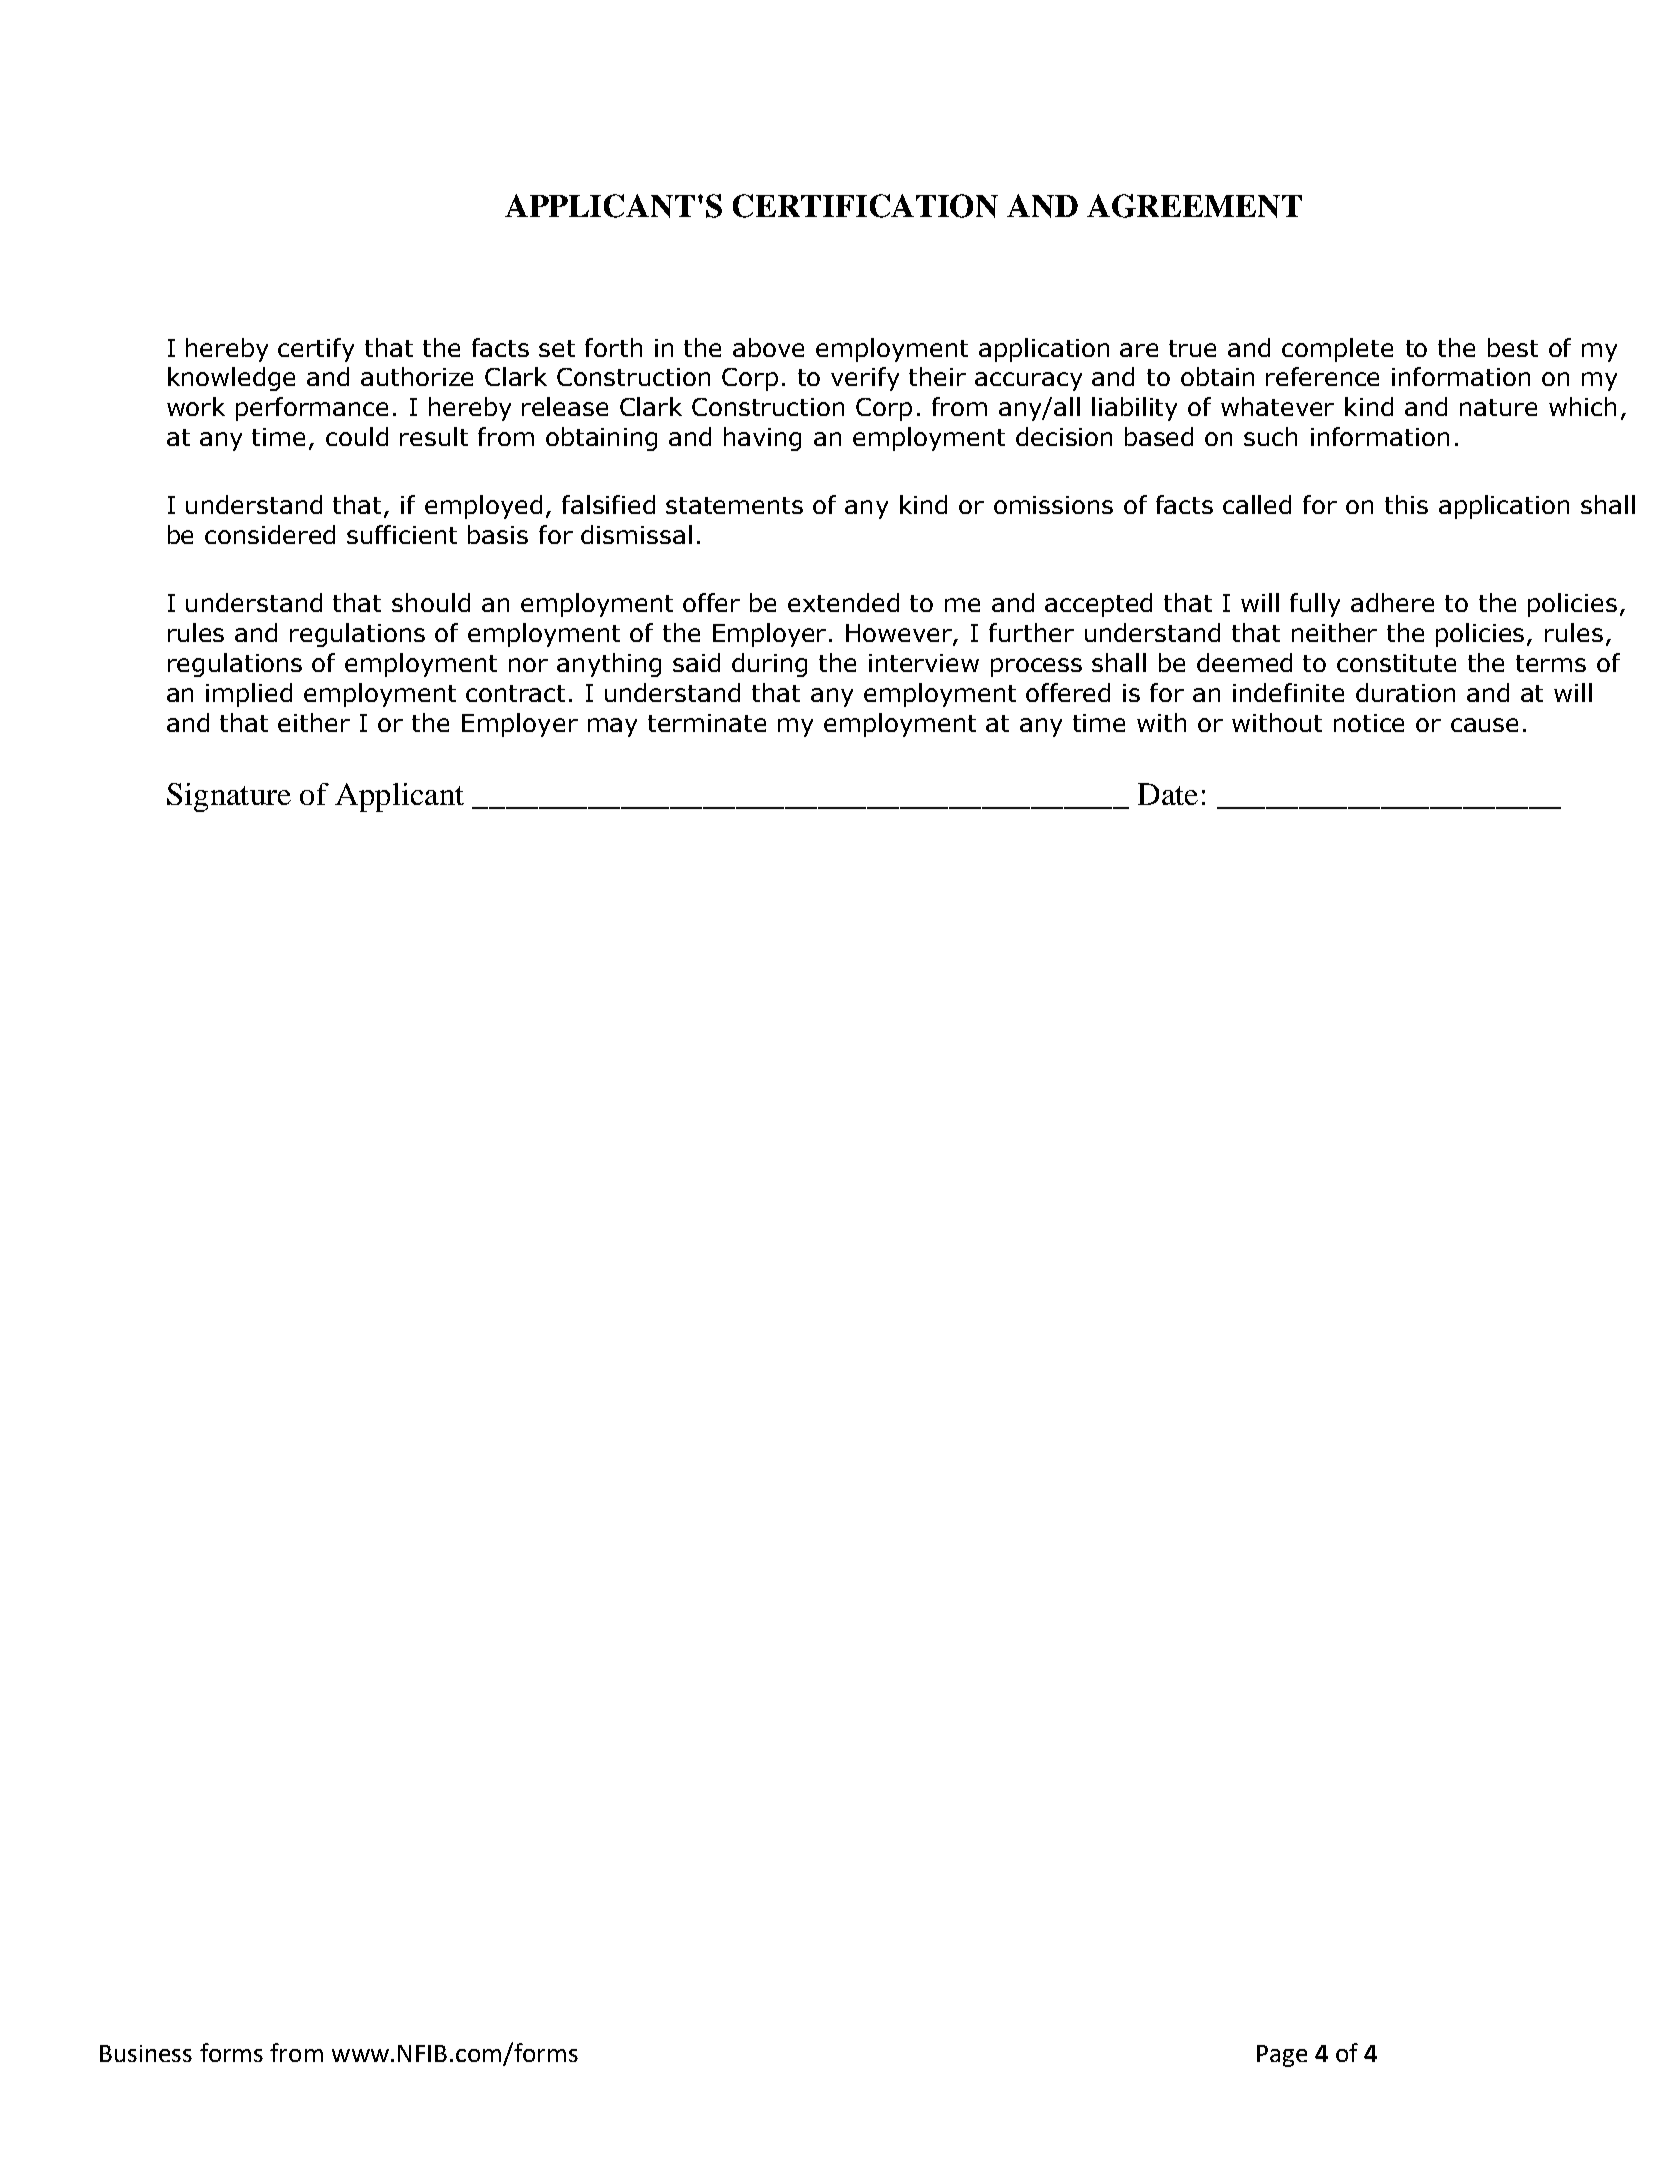 The width and height of the document is (1673, 2165). Describe the element at coordinates (1369, 723) in the document. I see `notice` at that location.
